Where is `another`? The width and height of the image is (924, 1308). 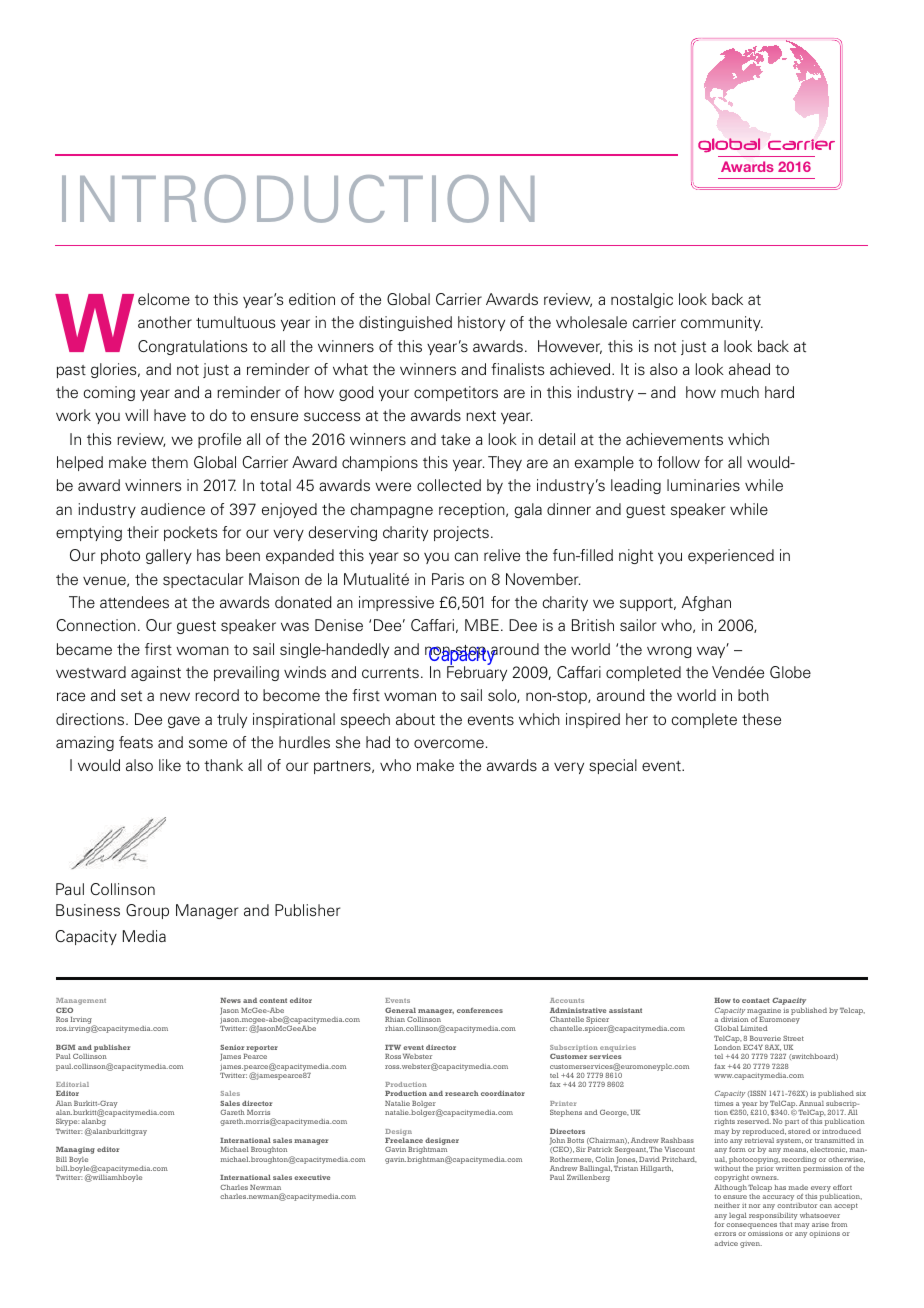 another is located at coordinates (165, 322).
